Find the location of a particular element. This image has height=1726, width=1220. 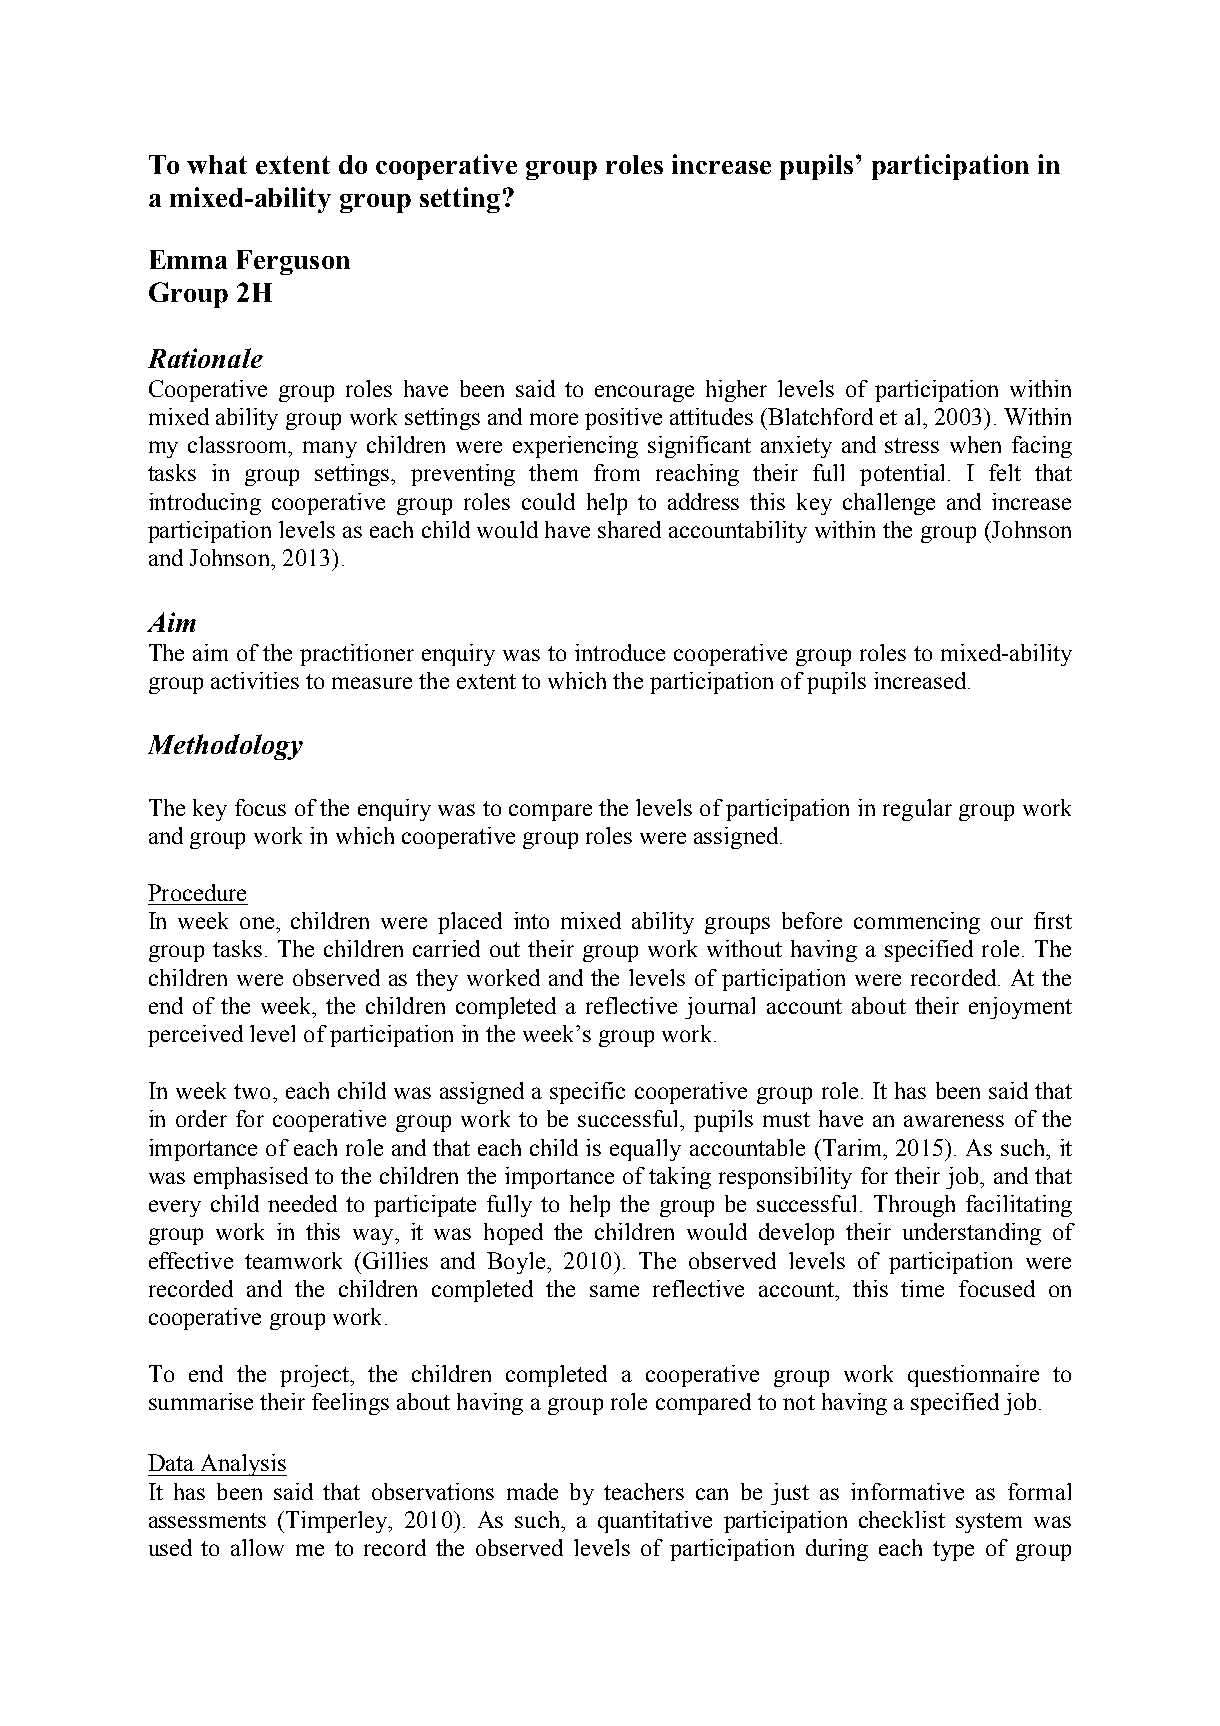

Ferguson is located at coordinates (293, 262).
